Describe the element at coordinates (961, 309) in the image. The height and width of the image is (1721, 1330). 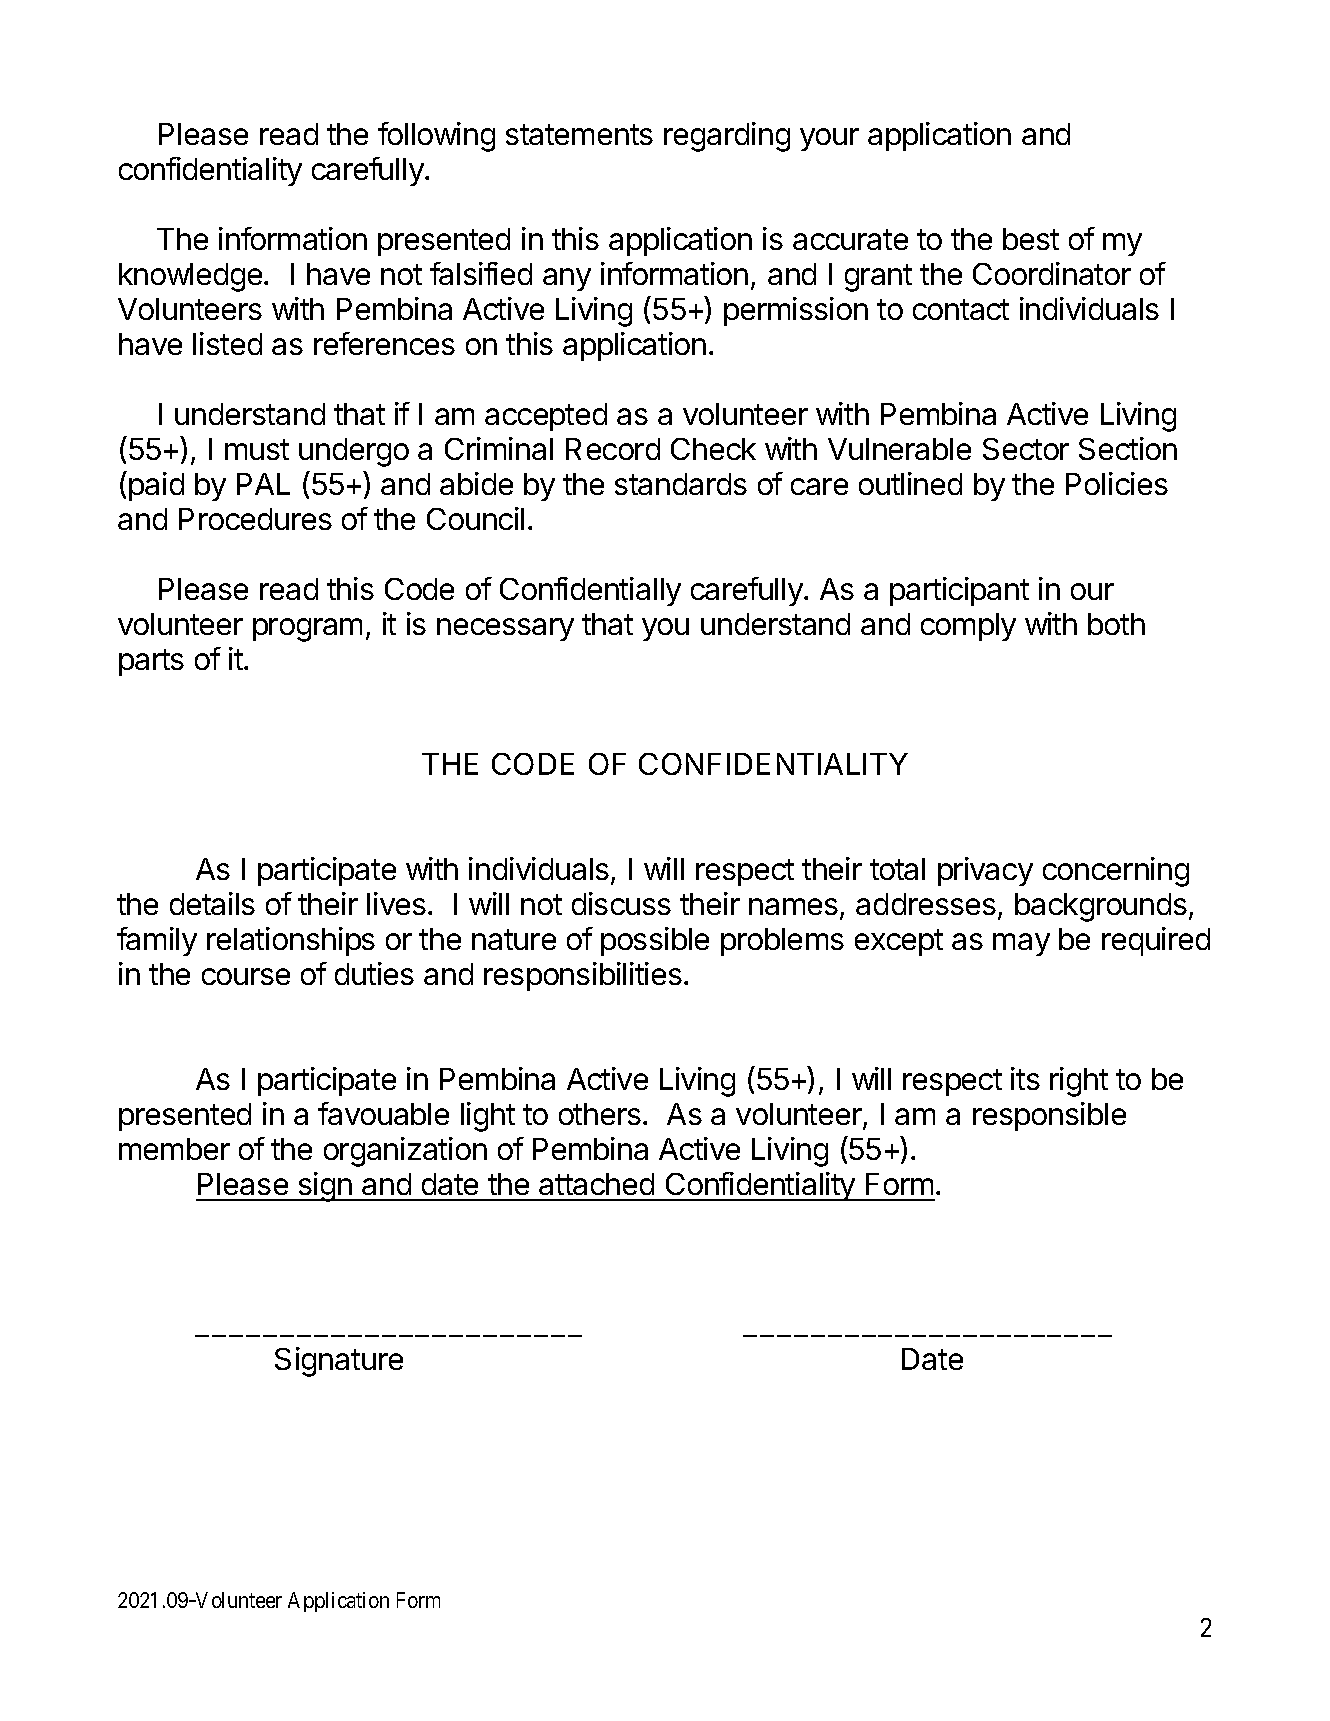
I see `contact` at that location.
